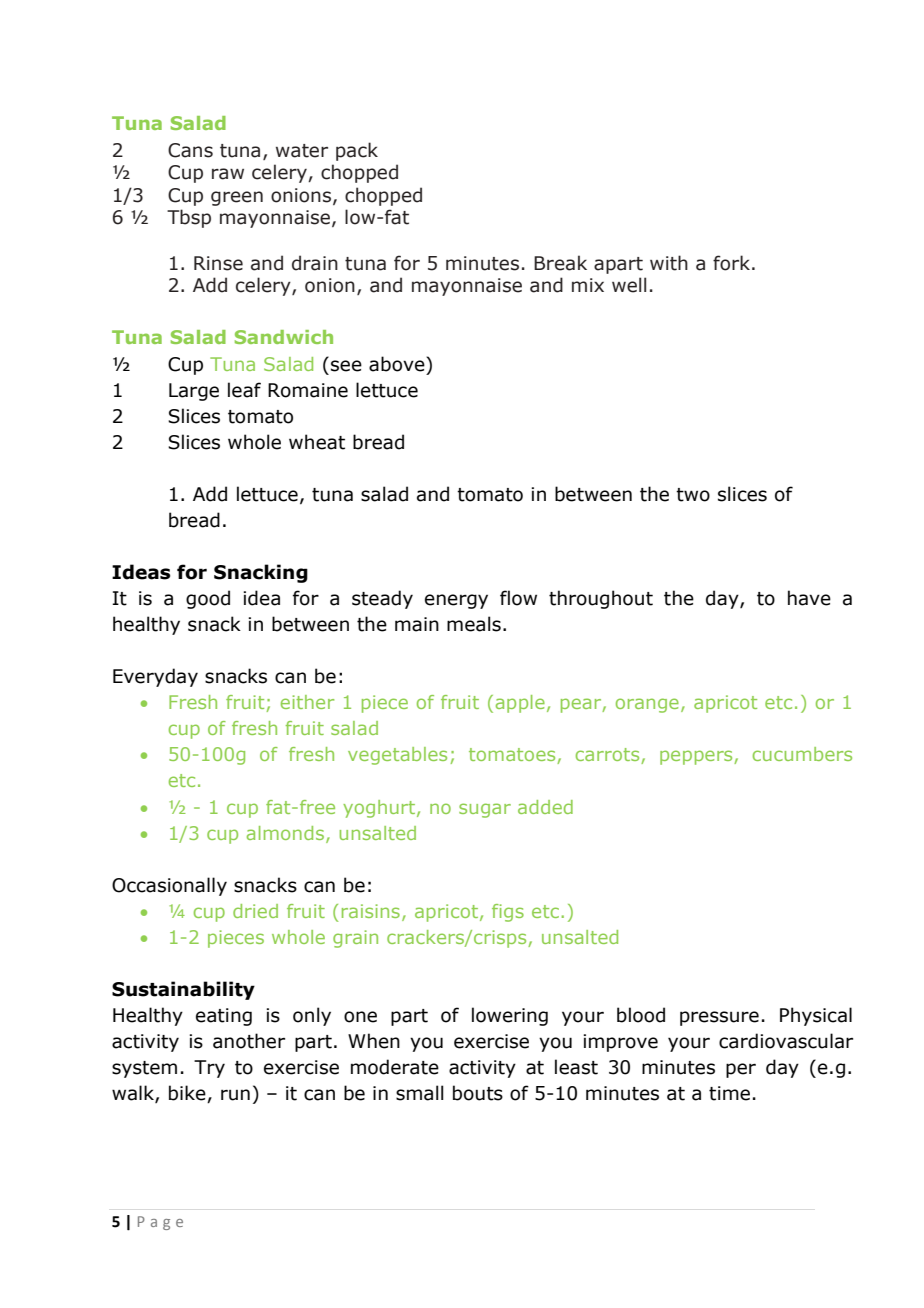 The image size is (924, 1308). What do you see at coordinates (693, 495) in the screenshot?
I see `two` at bounding box center [693, 495].
